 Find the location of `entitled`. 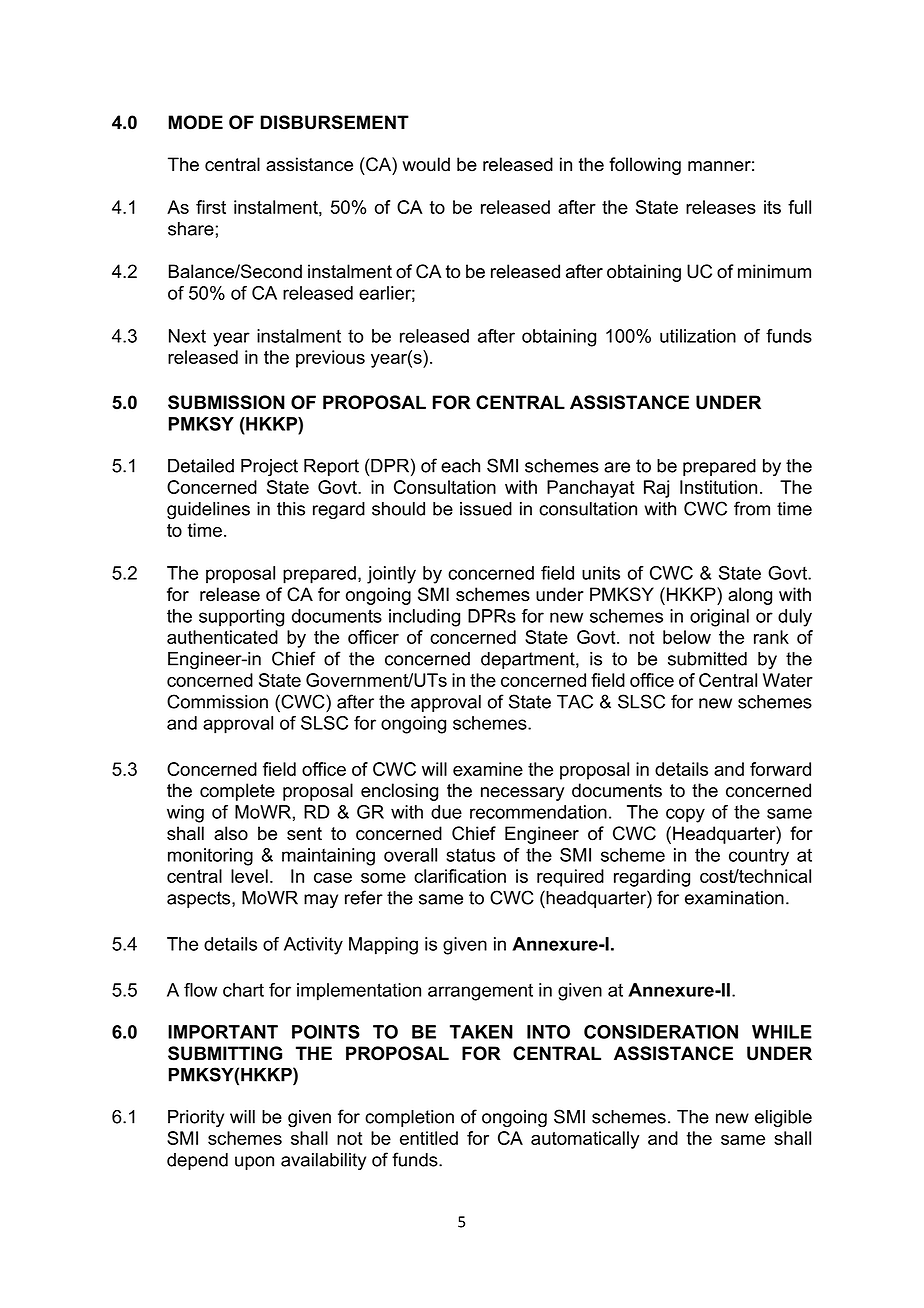

entitled is located at coordinates (429, 1138).
